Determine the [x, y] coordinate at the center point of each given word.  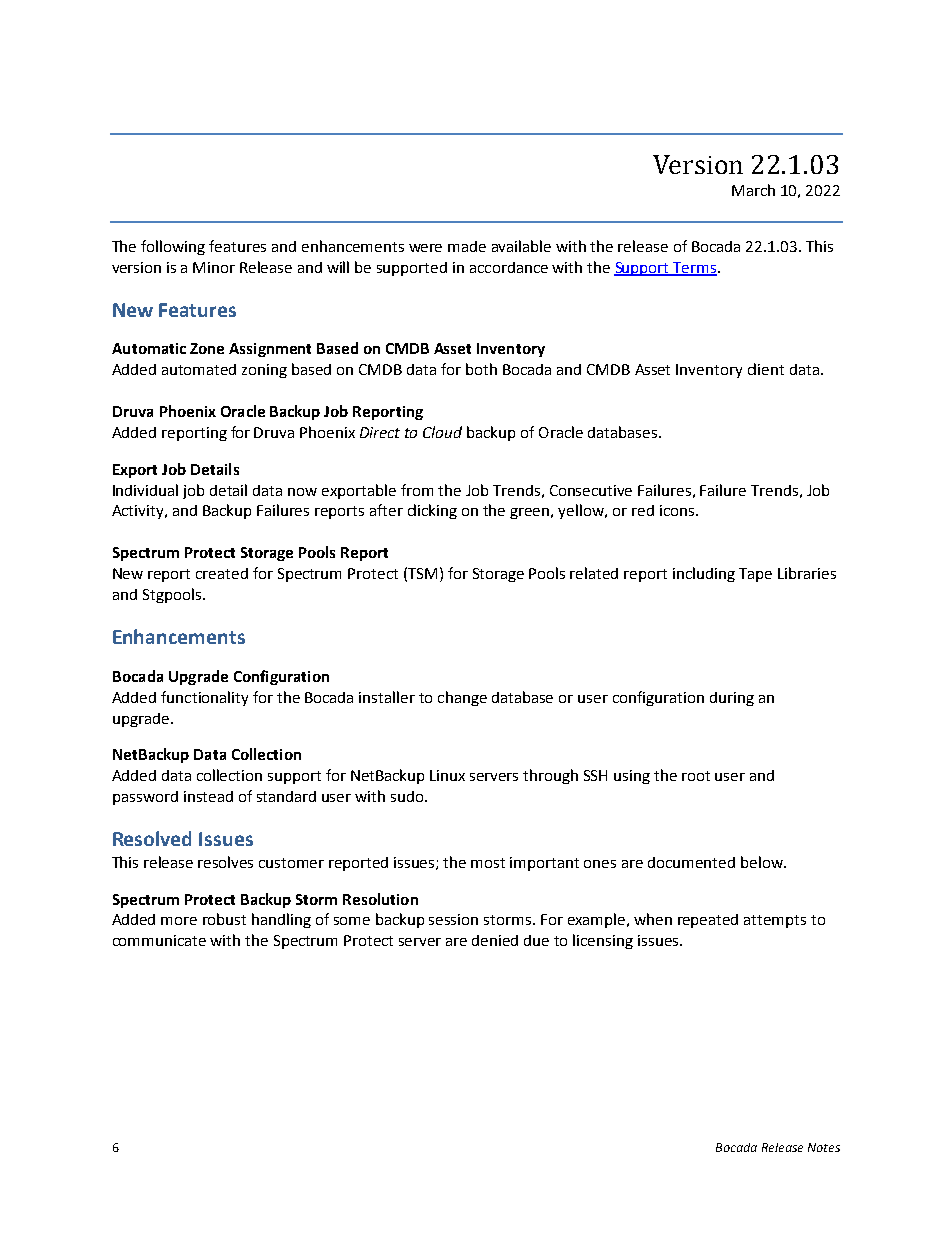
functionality [204, 698]
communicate [159, 940]
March [753, 190]
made [467, 246]
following [173, 247]
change [462, 698]
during [732, 699]
